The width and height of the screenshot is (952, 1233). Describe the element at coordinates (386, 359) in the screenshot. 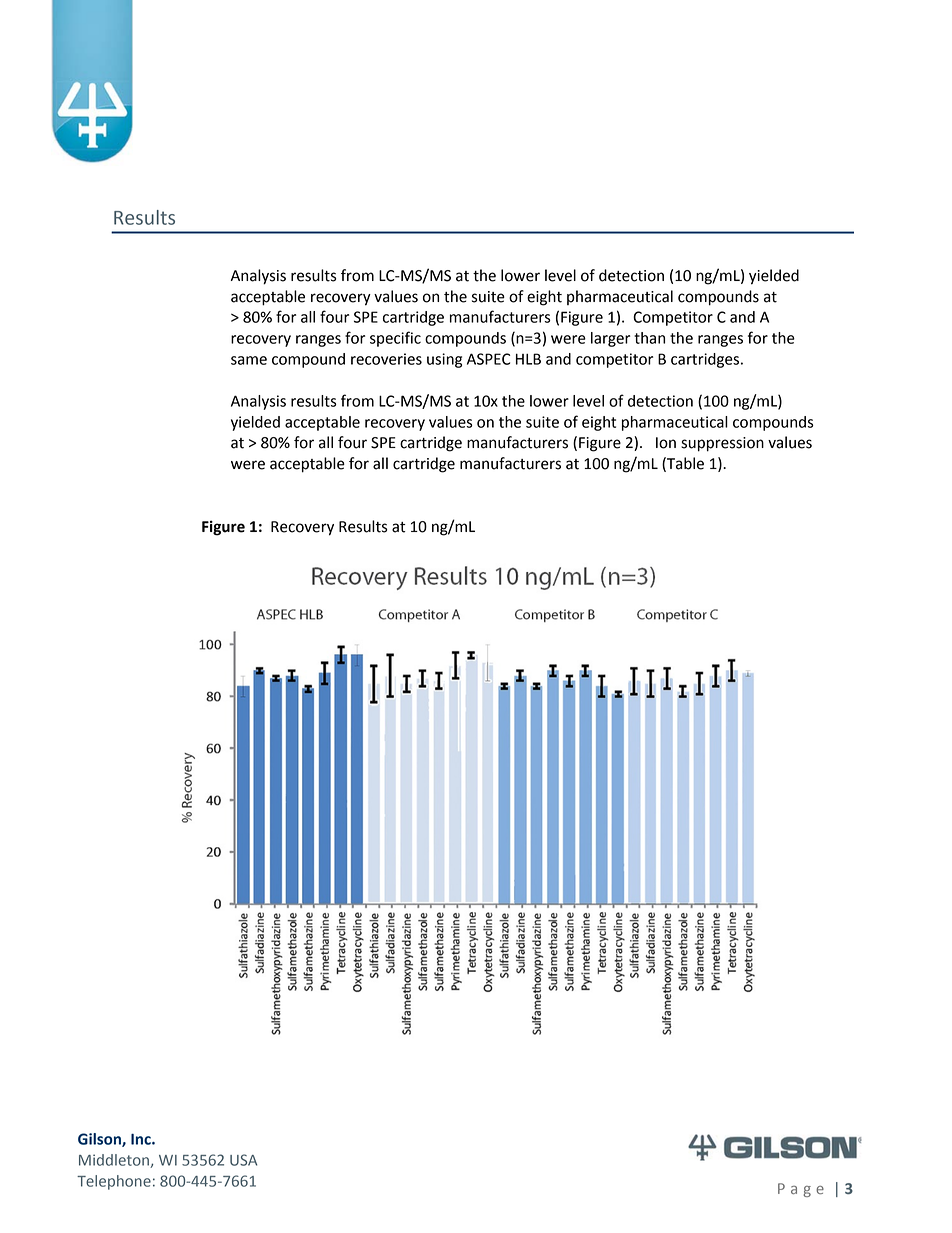

I see `recoveries` at that location.
